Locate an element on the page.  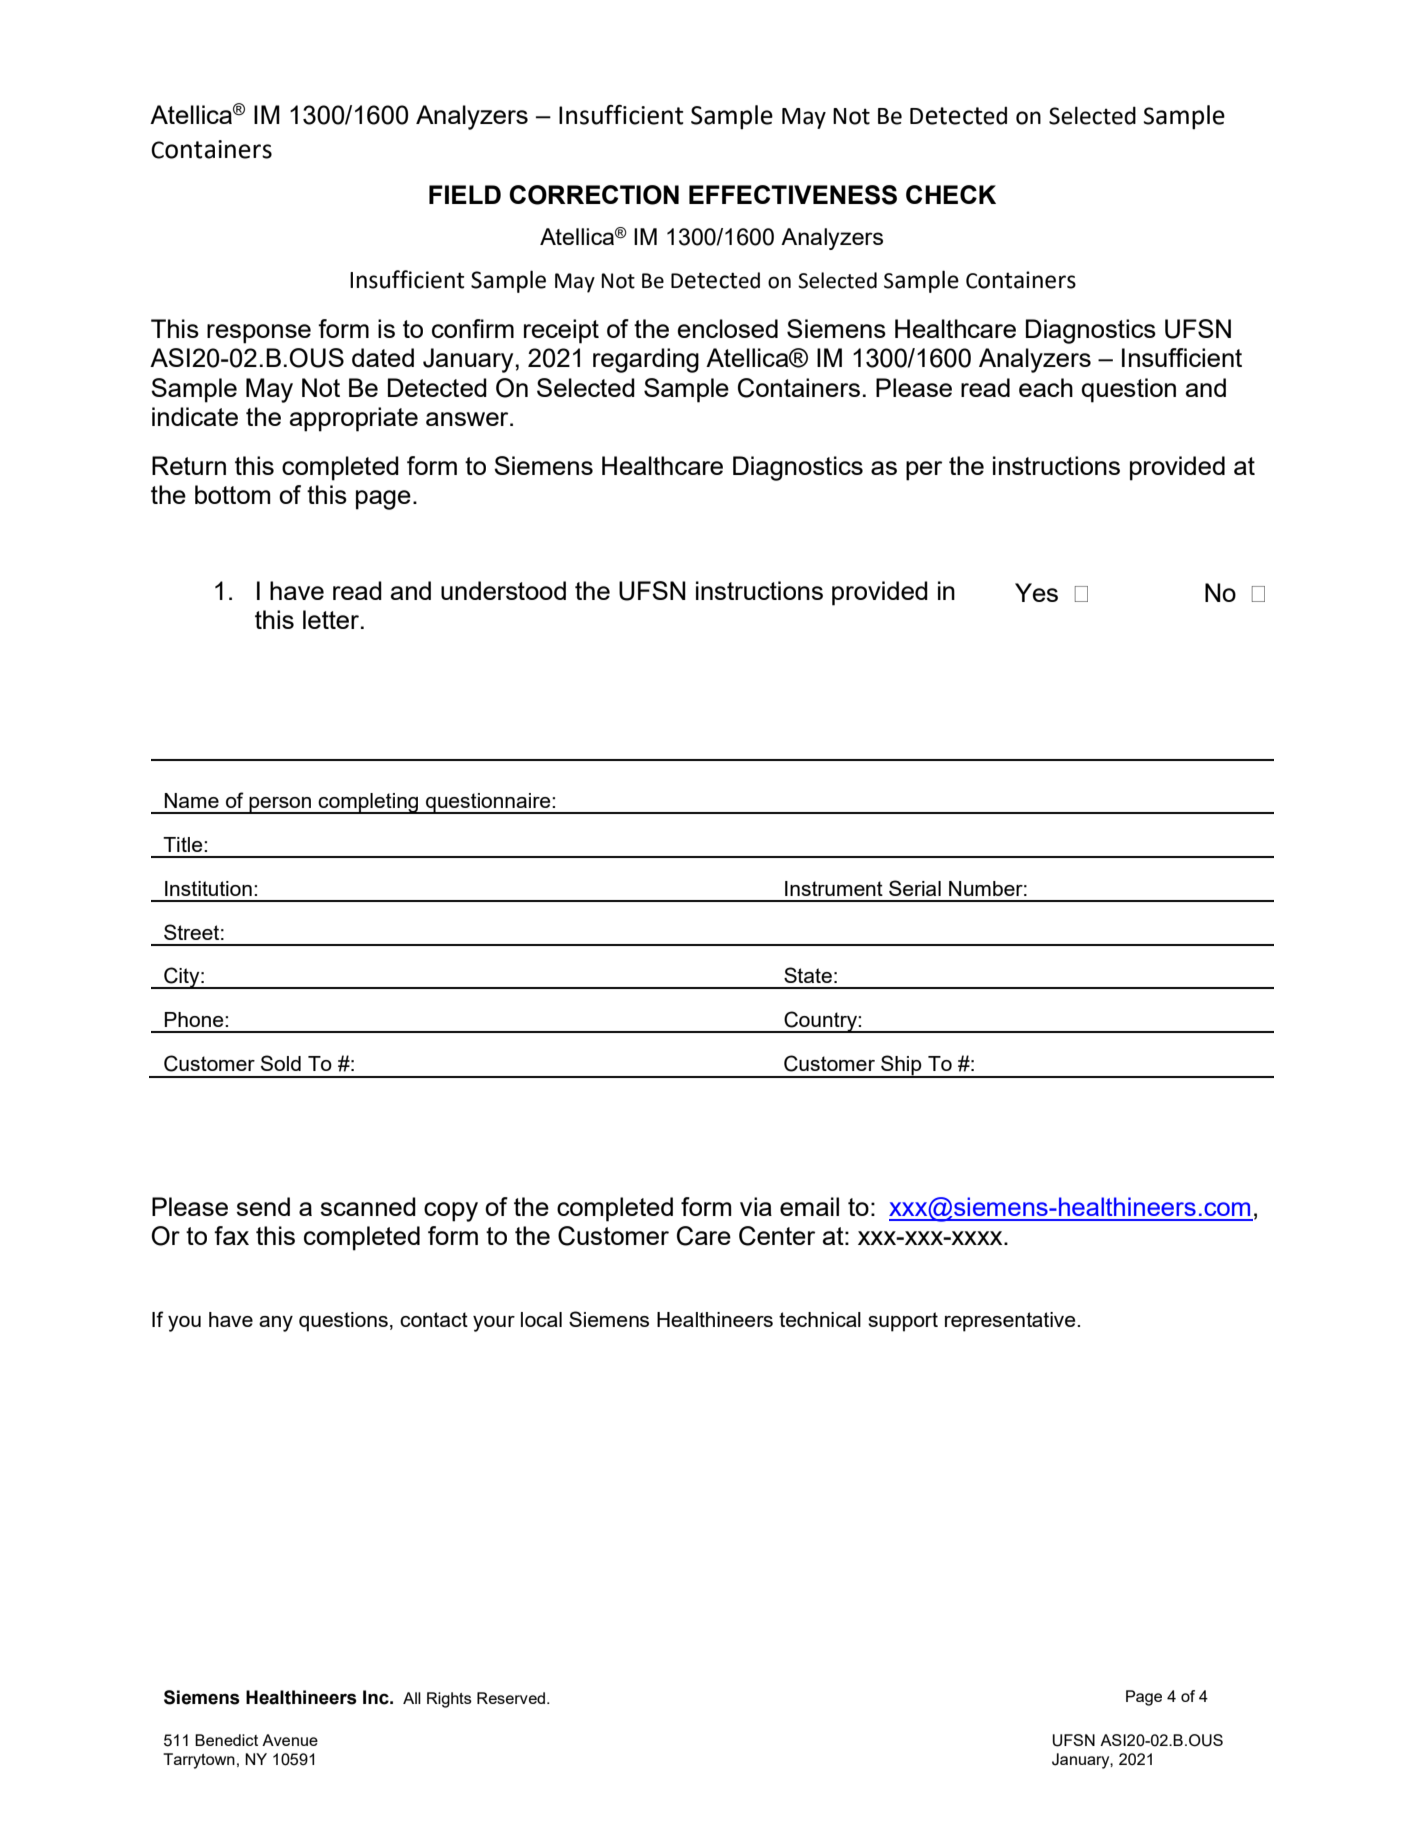
CORRECTION is located at coordinates (594, 195).
